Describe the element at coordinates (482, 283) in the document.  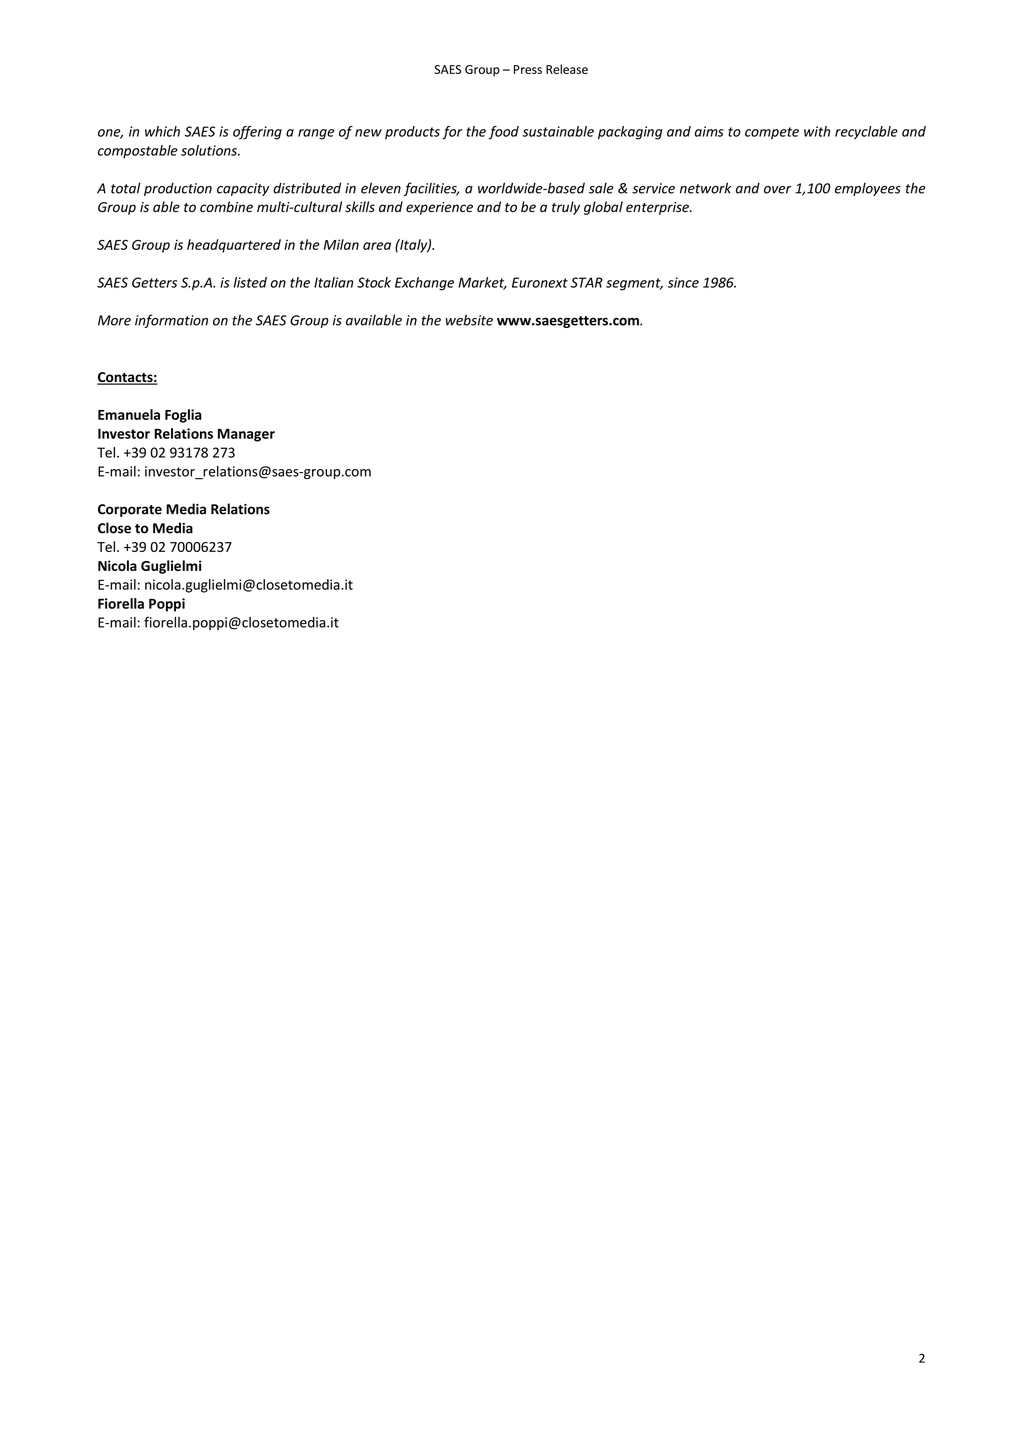
I see `Market` at that location.
